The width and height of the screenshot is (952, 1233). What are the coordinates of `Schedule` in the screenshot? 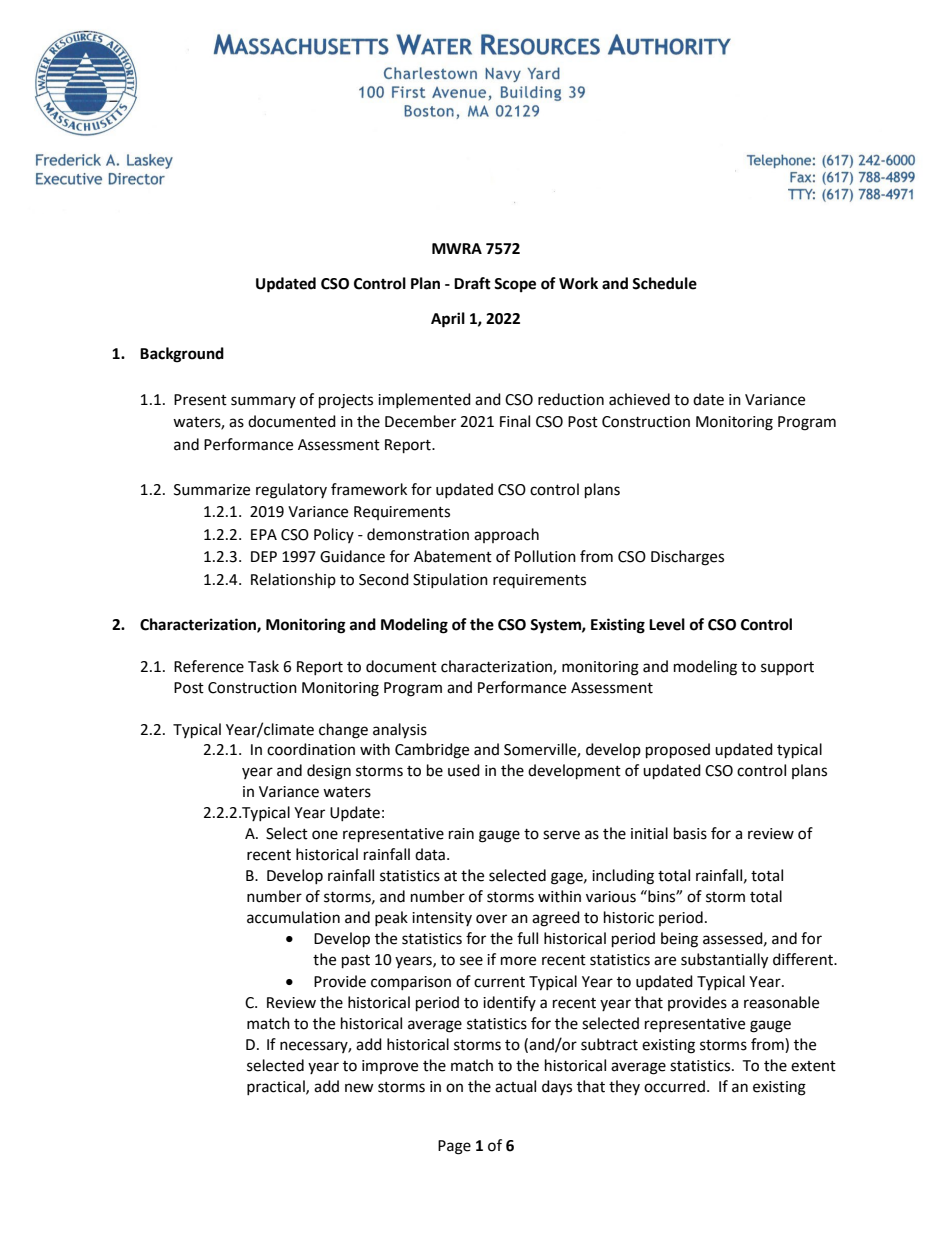 It's located at (664, 283).
